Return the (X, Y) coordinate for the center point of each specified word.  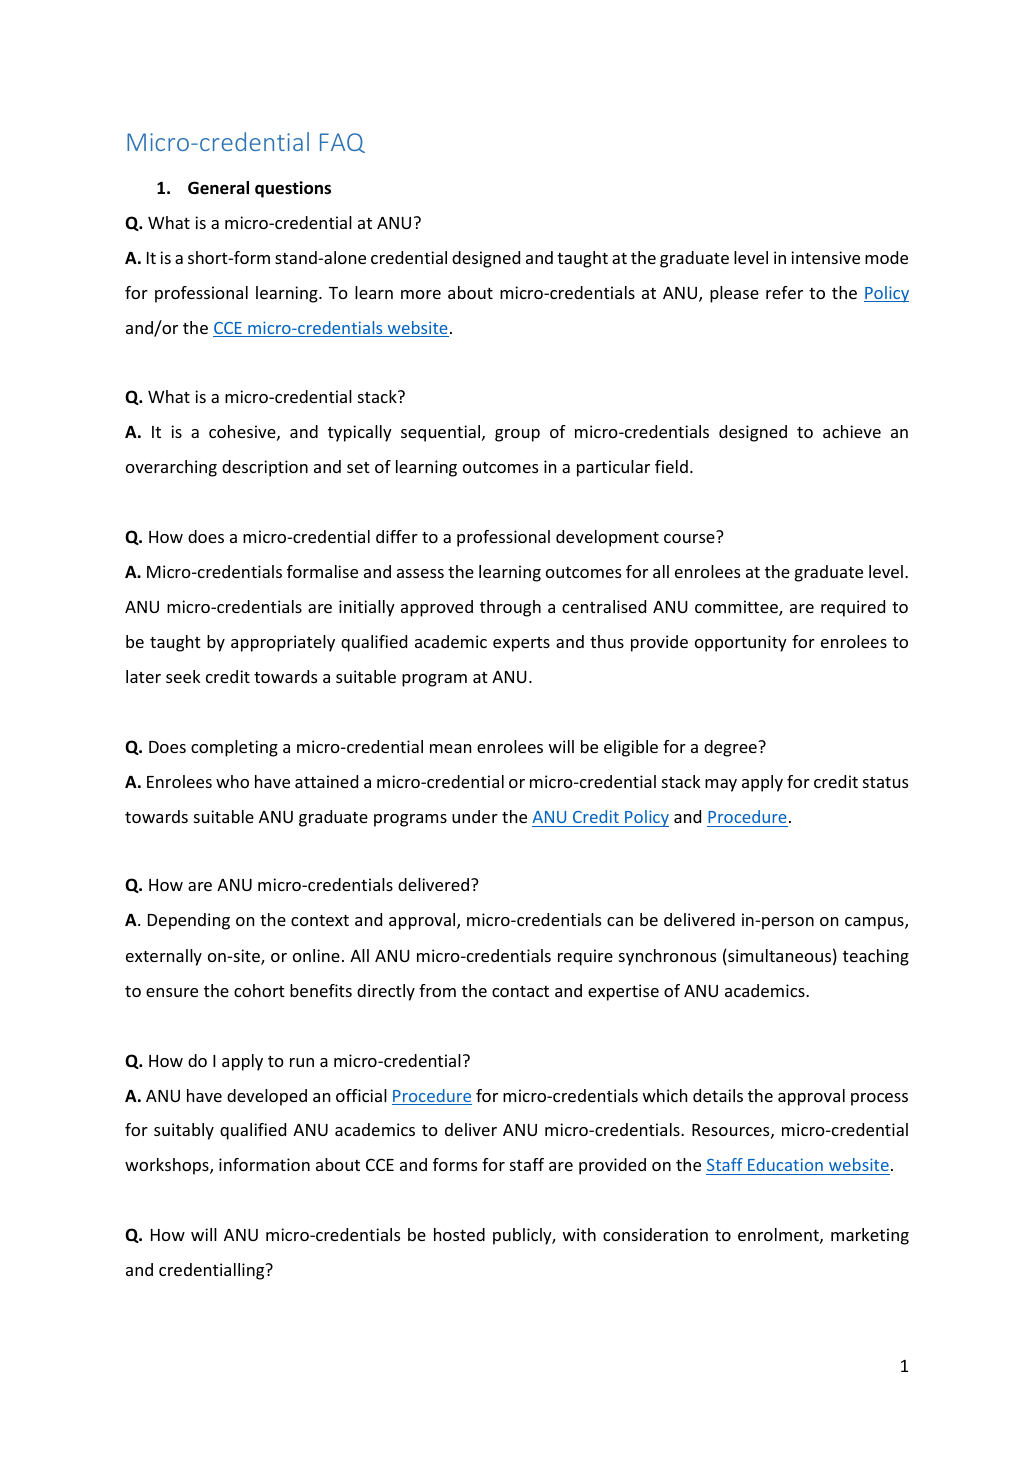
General (218, 188)
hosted (459, 1234)
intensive (825, 257)
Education (785, 1166)
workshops (168, 1166)
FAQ (342, 143)
